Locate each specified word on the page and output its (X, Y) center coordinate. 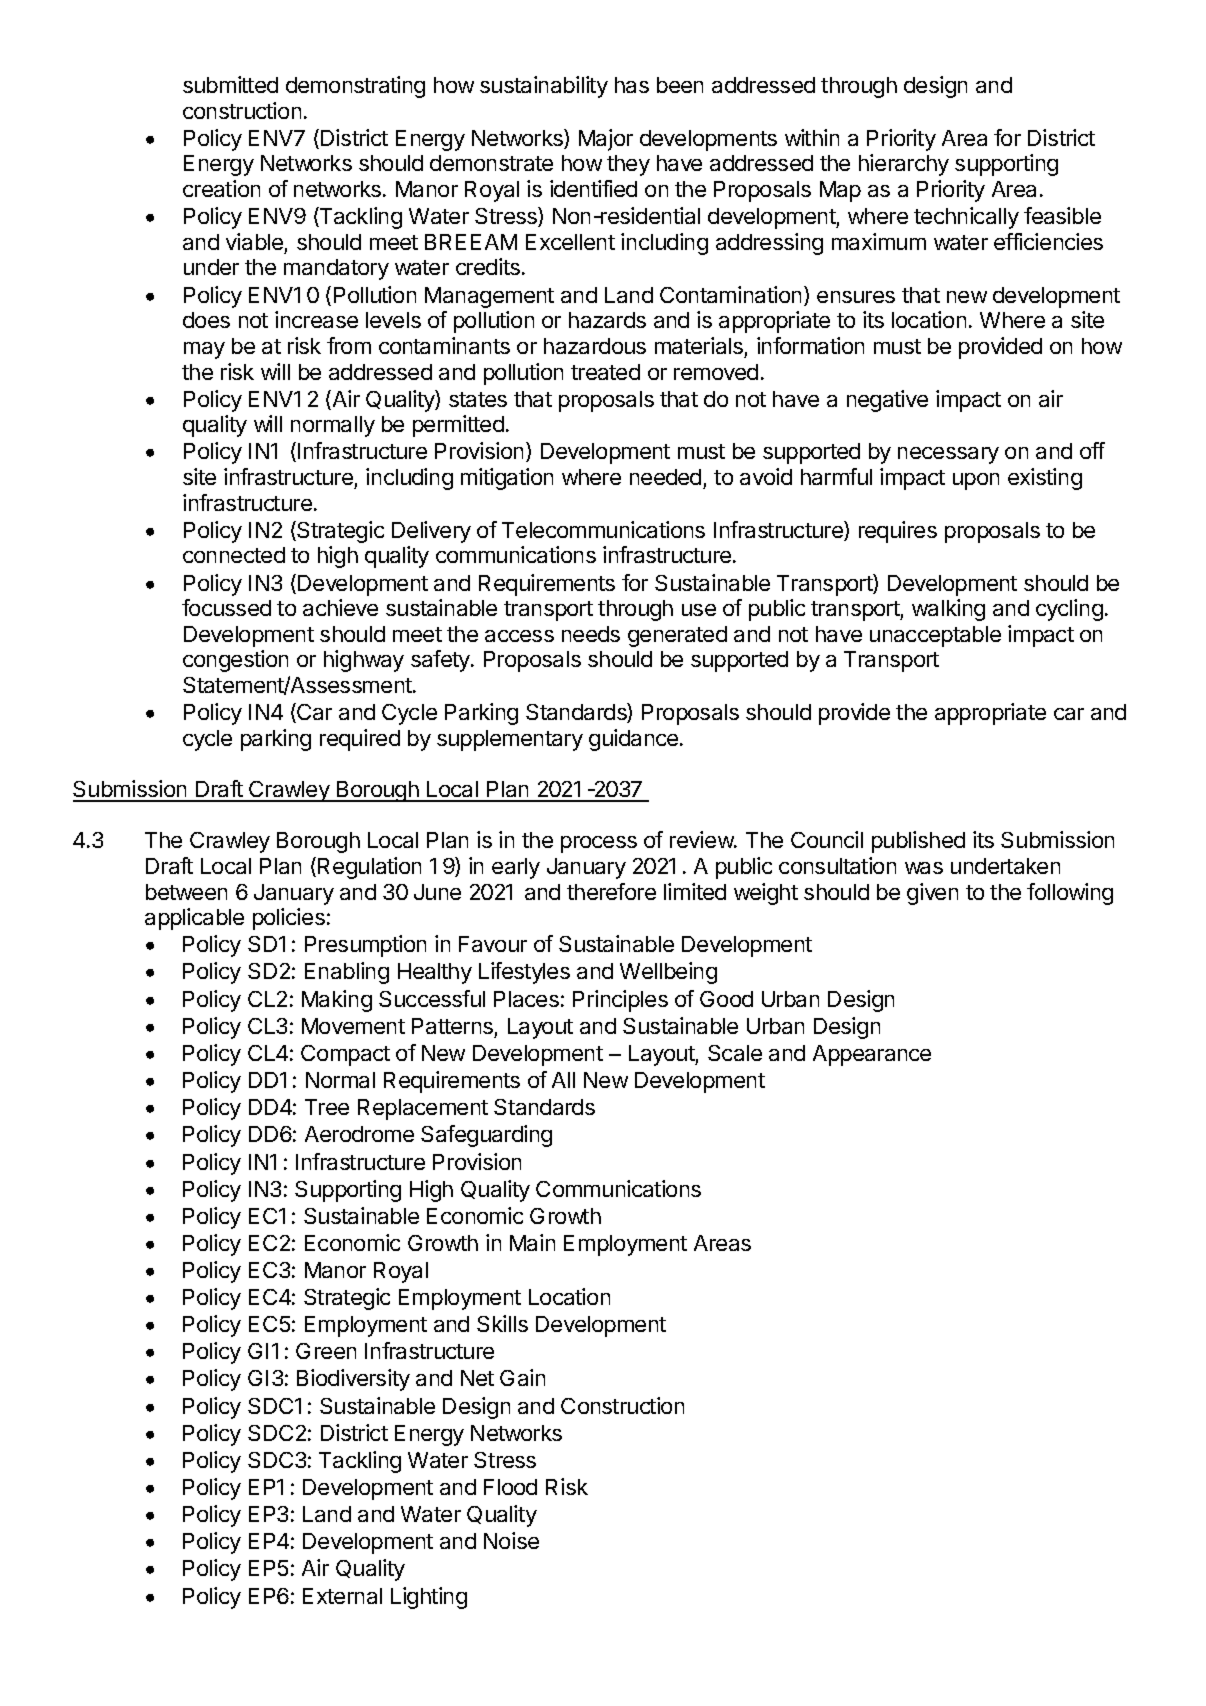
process (599, 844)
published (918, 842)
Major (606, 140)
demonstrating (355, 87)
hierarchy (904, 165)
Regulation (369, 868)
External (342, 1596)
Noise (511, 1540)
